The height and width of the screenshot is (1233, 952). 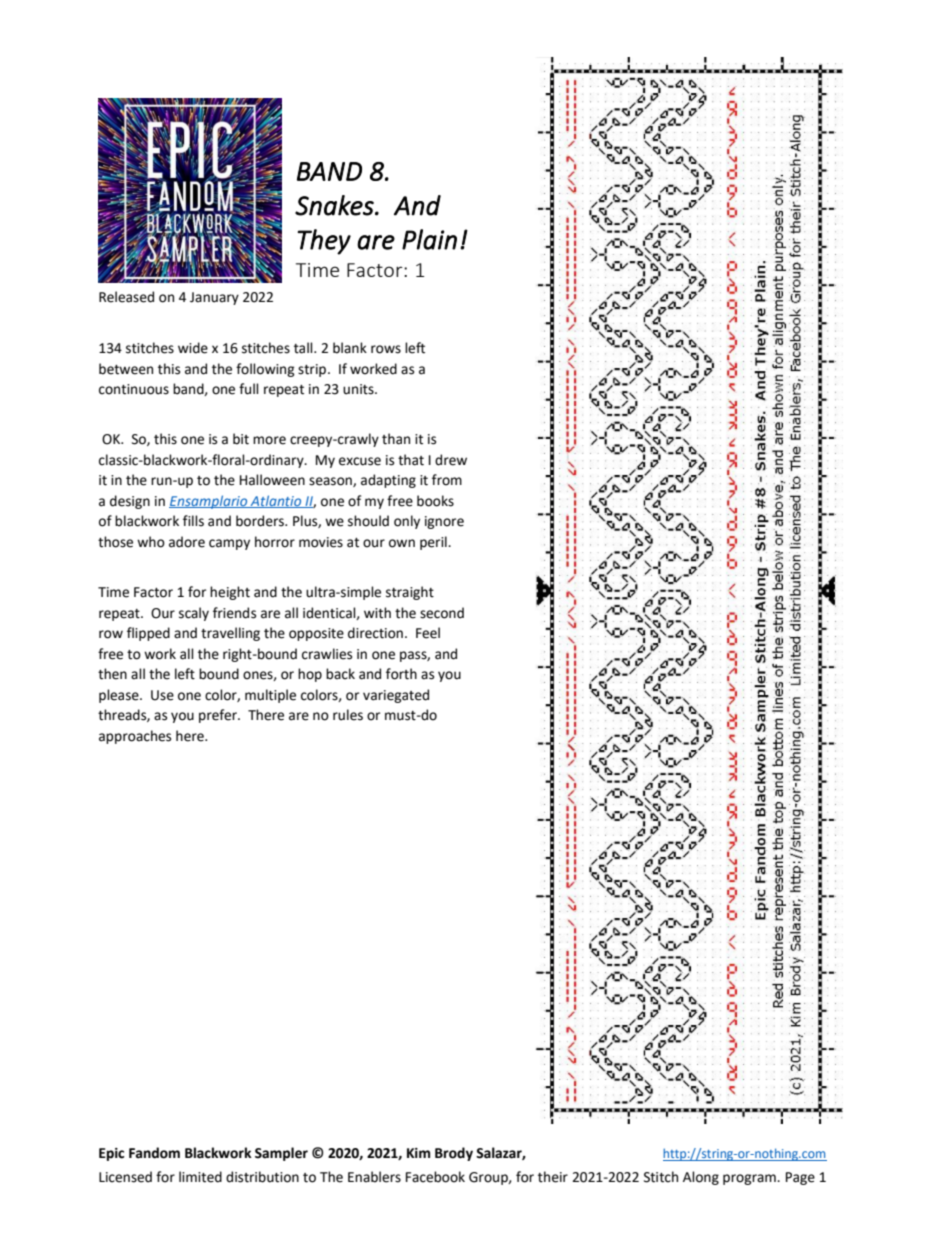 I want to click on January, so click(x=214, y=298).
